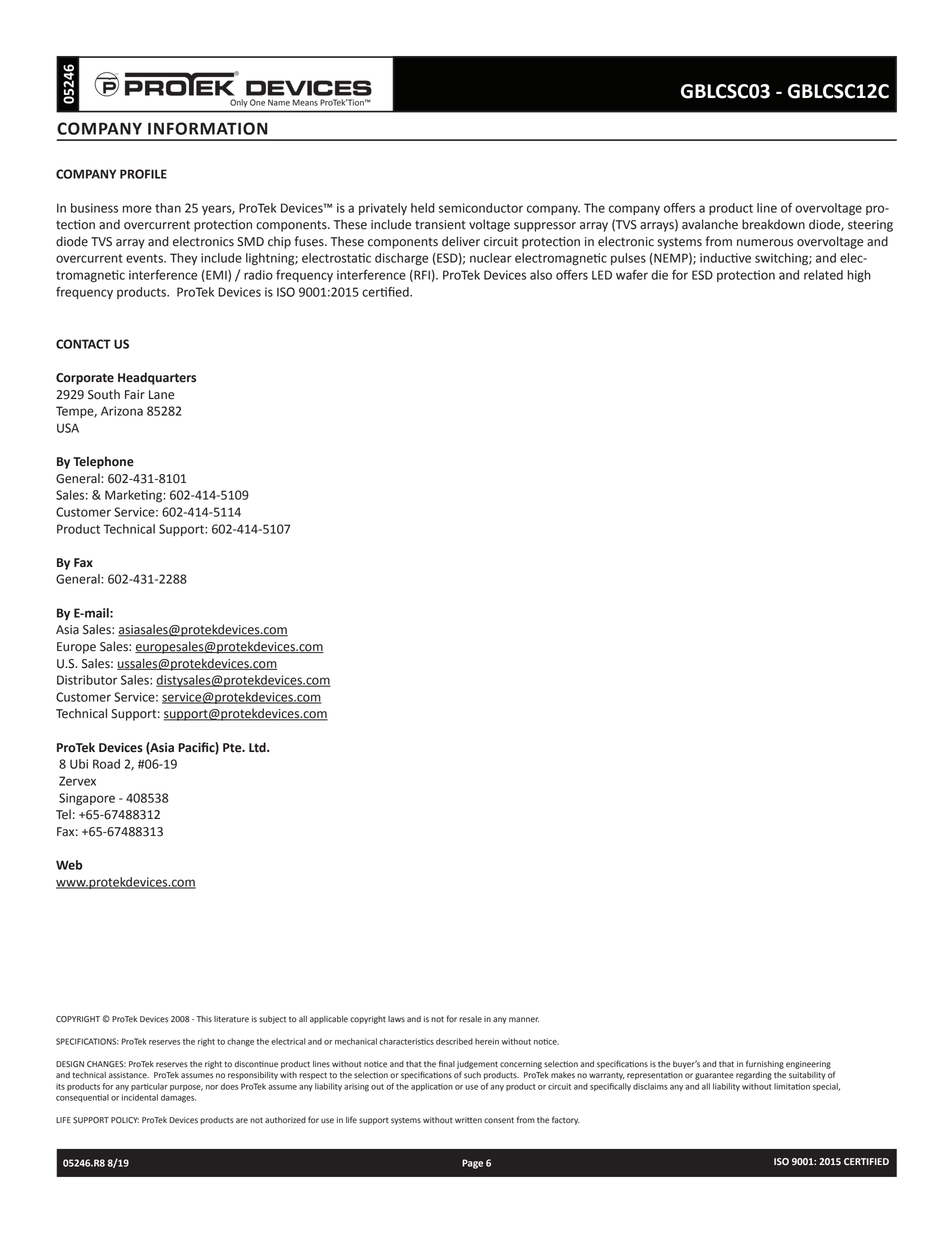 The image size is (952, 1233). I want to click on RFI, so click(421, 276).
